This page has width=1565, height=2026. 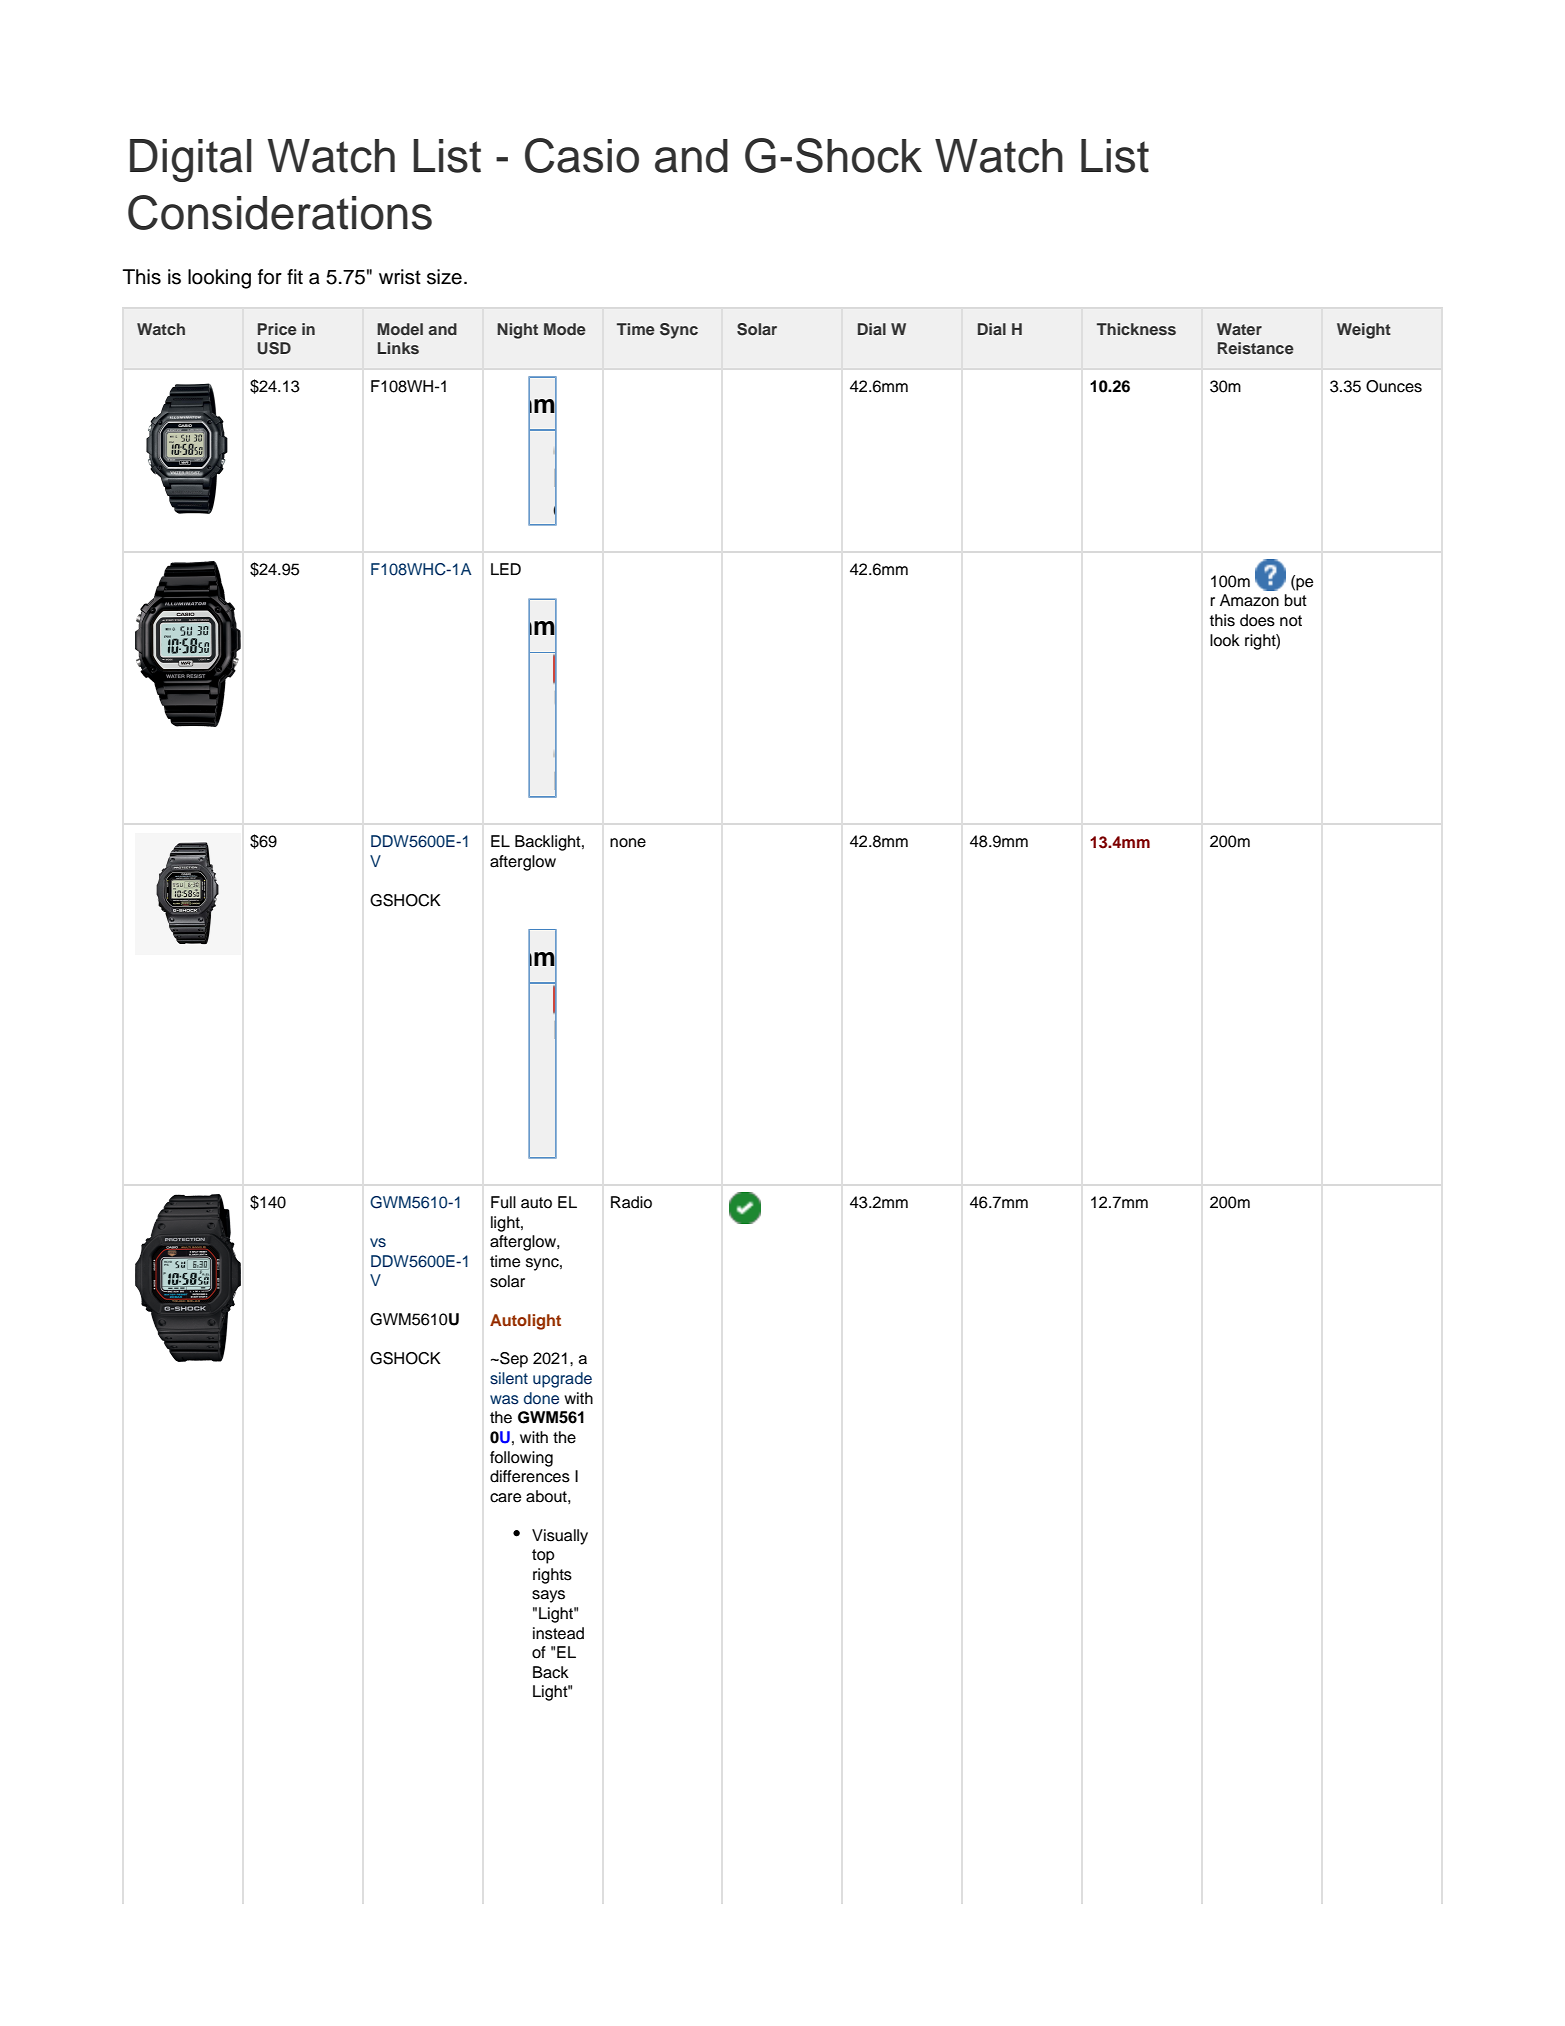 What do you see at coordinates (562, 1380) in the page?
I see `upgrade` at bounding box center [562, 1380].
